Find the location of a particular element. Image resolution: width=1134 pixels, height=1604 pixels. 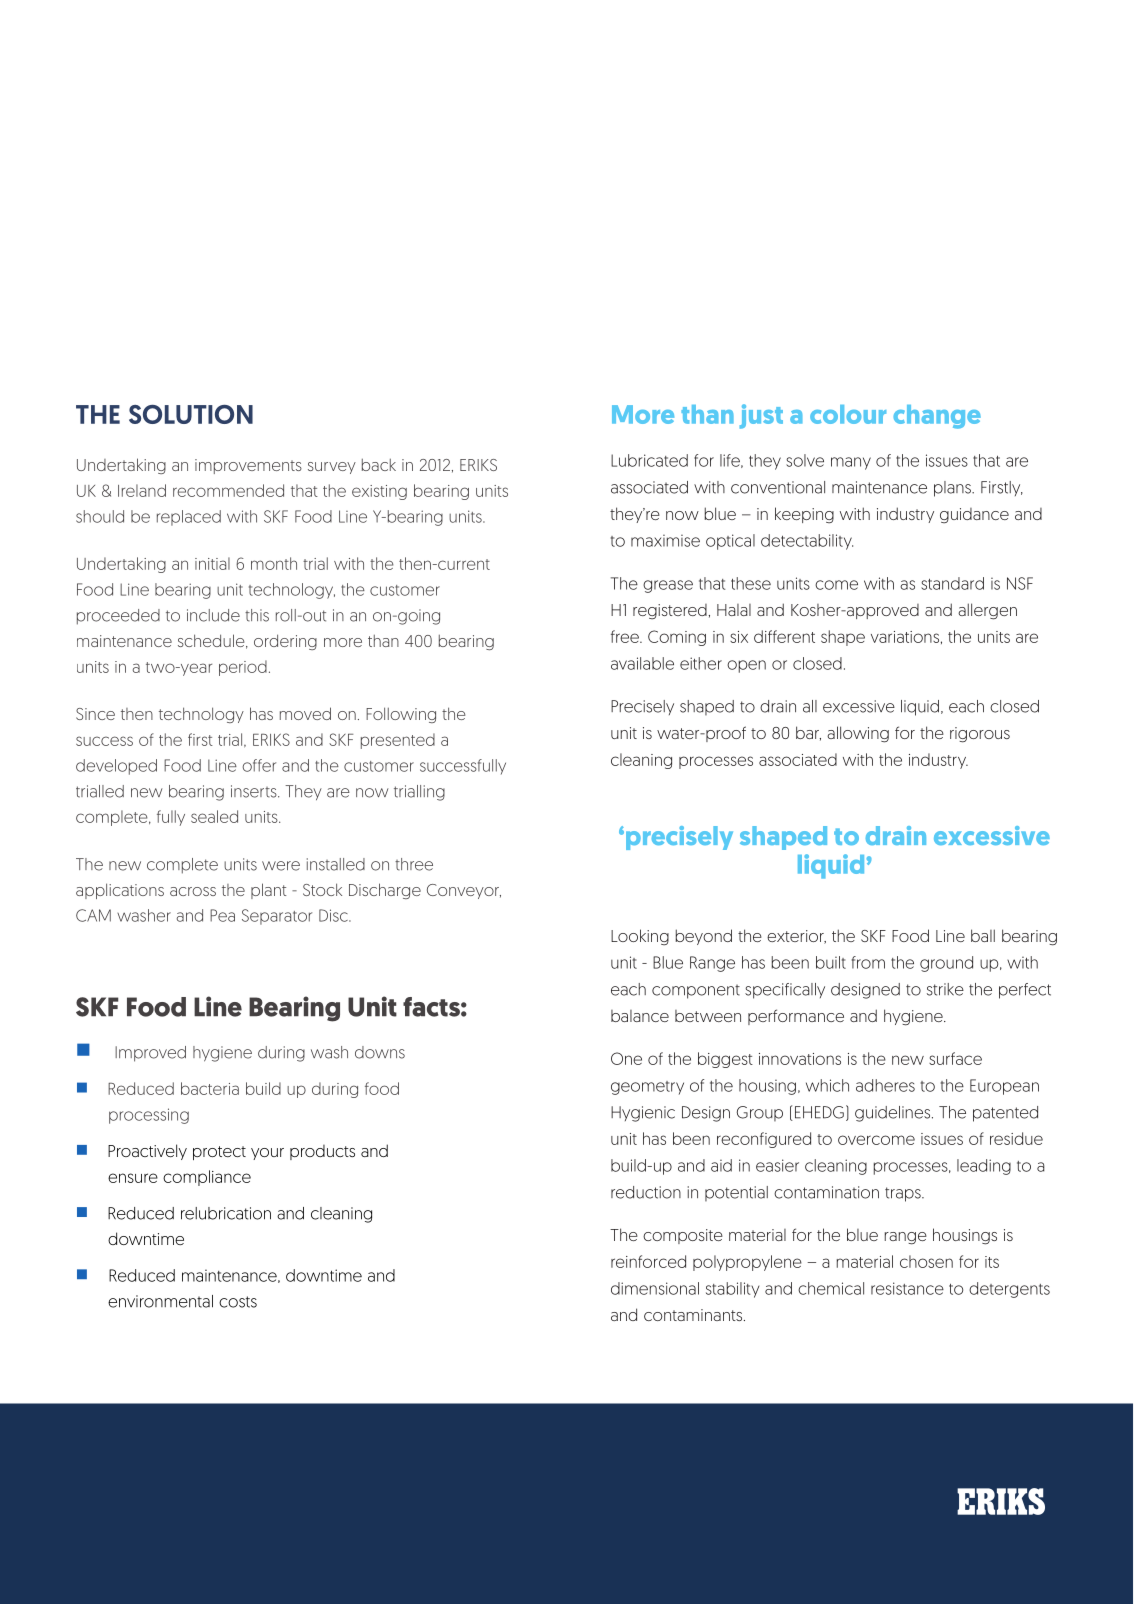

across is located at coordinates (193, 891).
